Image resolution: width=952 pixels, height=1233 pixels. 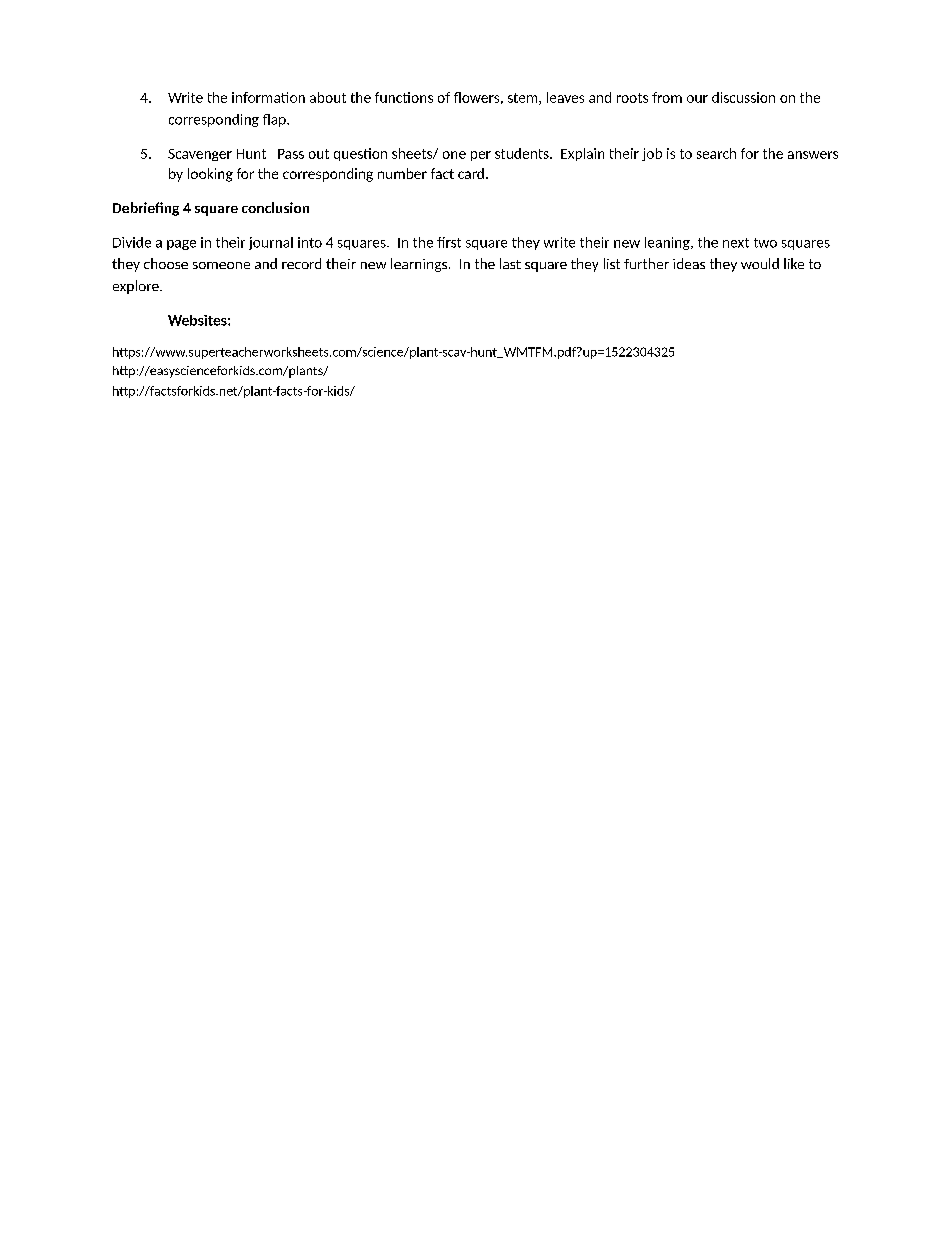 What do you see at coordinates (471, 173) in the screenshot?
I see `card` at bounding box center [471, 173].
